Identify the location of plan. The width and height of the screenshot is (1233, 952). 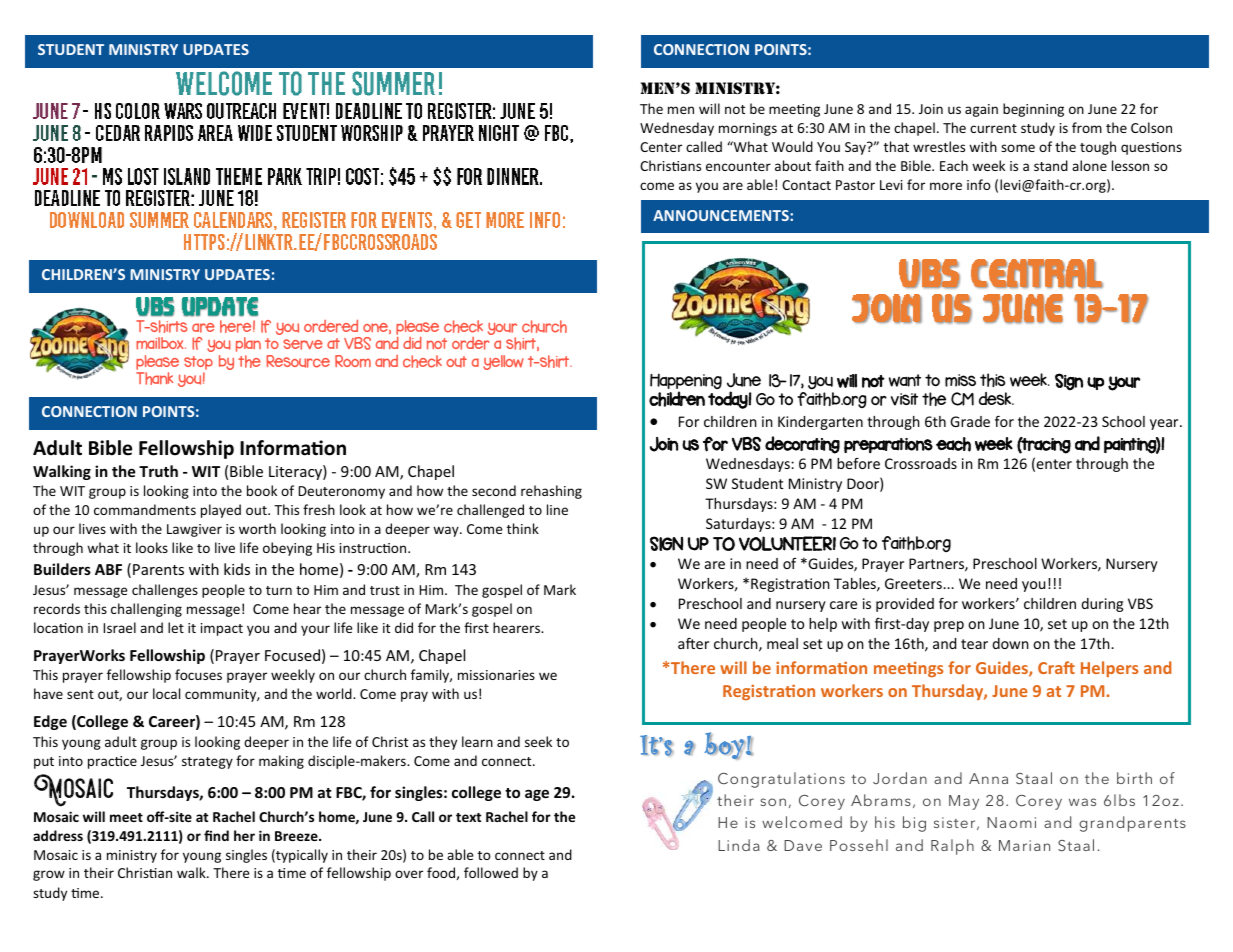
(248, 344).
